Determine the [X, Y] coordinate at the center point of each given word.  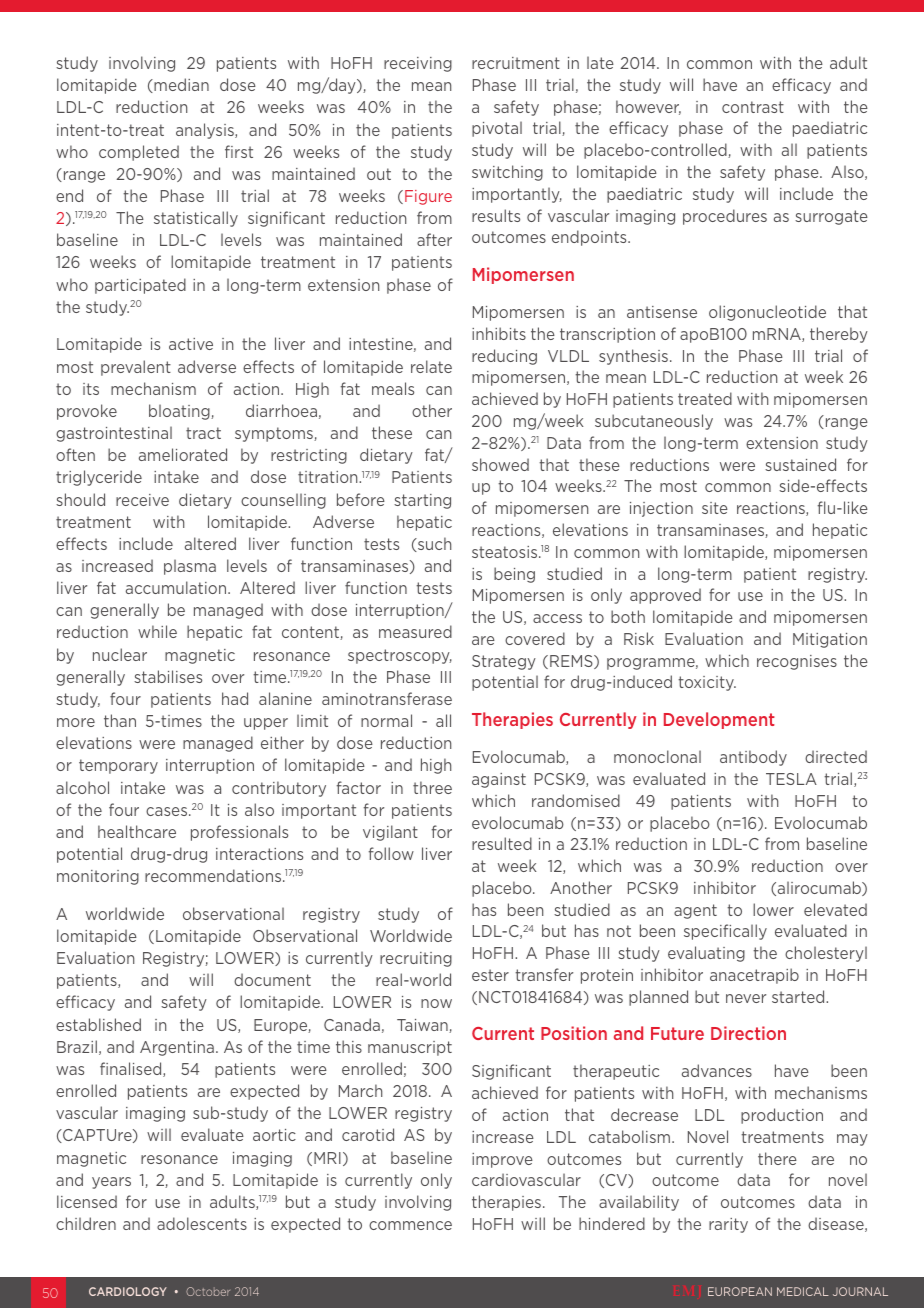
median [180, 85]
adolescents [202, 1223]
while [157, 631]
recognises [797, 662]
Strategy [504, 662]
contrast [753, 107]
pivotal [497, 129]
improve [502, 1160]
